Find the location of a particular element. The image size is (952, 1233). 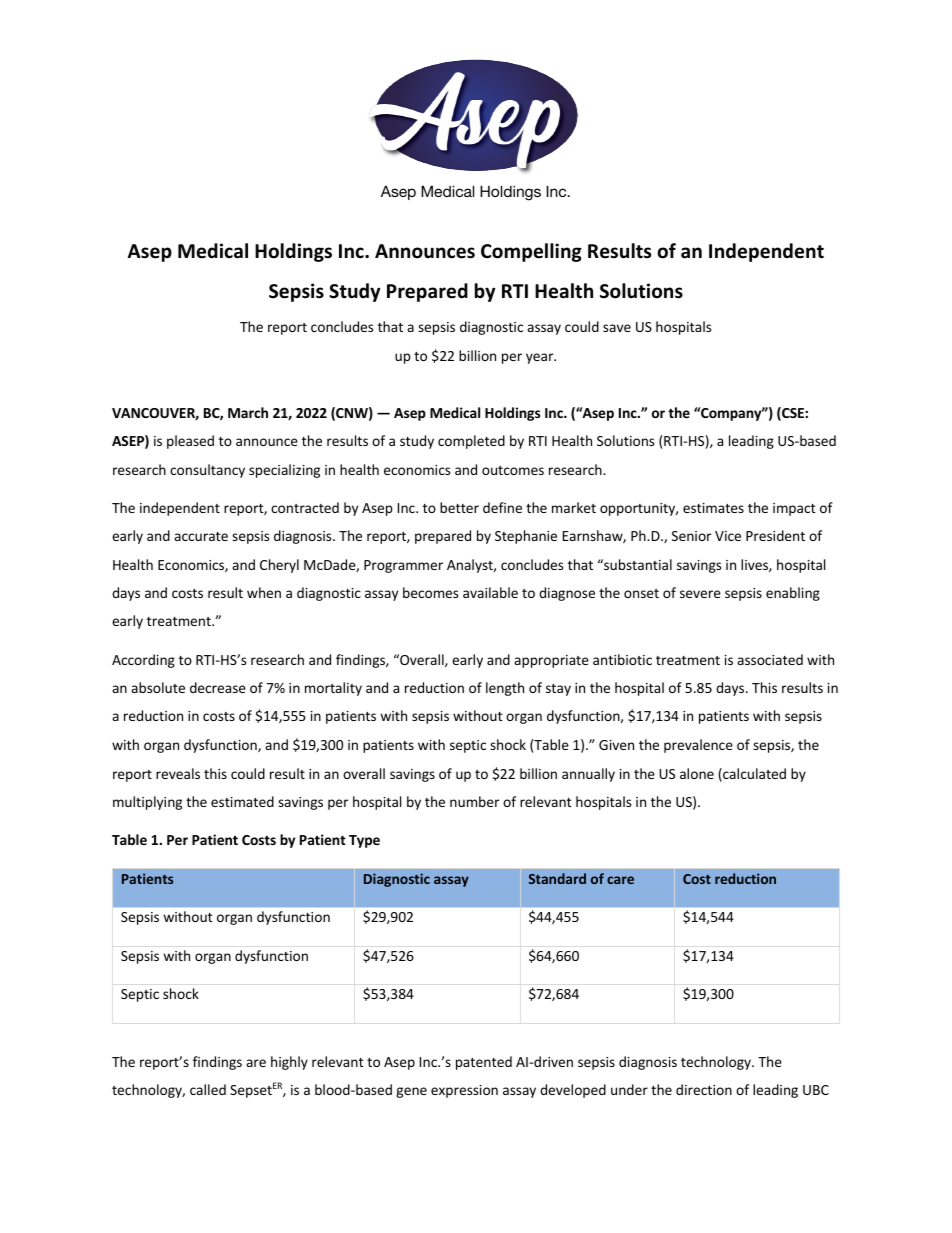

accurate is located at coordinates (201, 536).
